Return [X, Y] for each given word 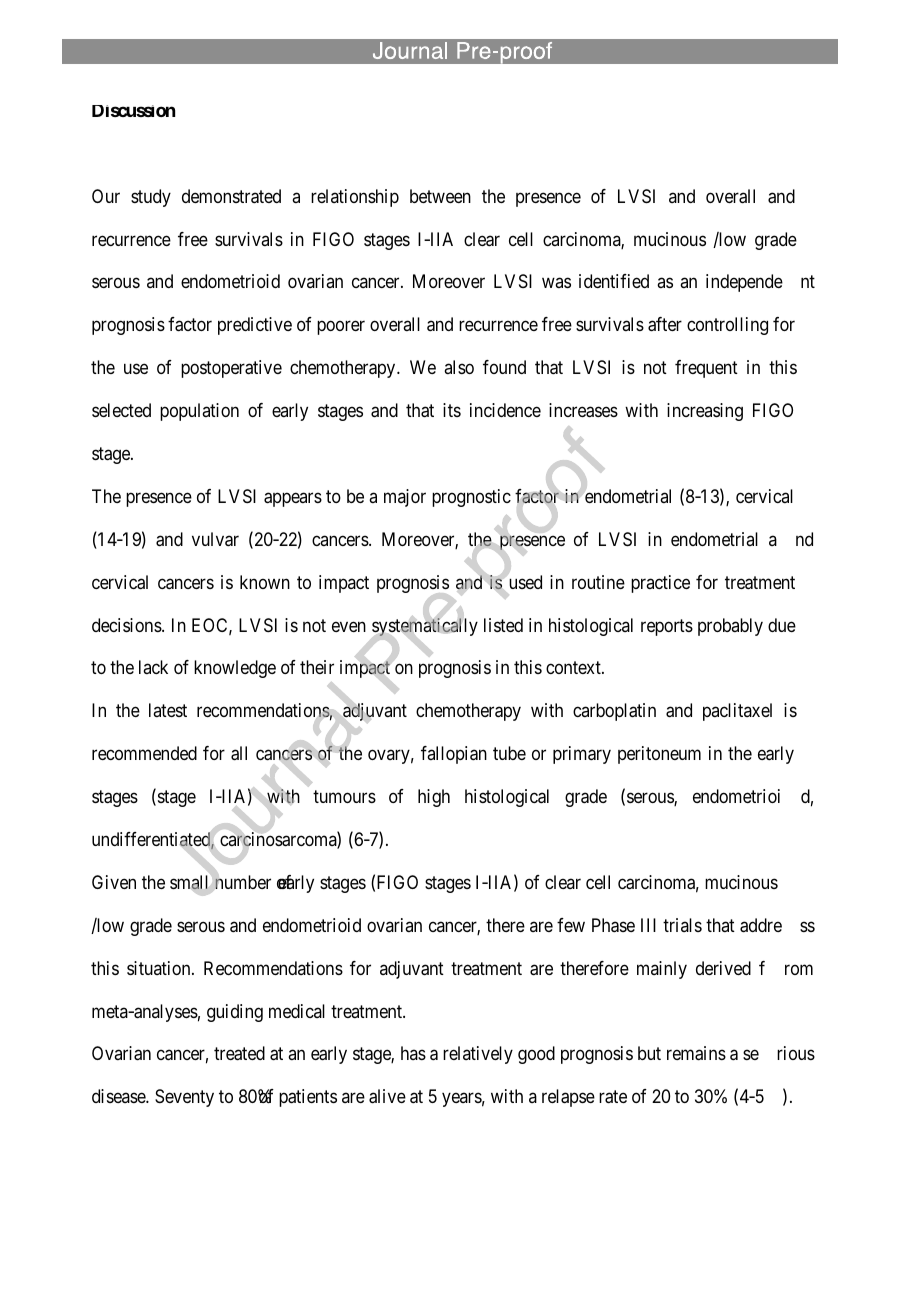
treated [239, 1053]
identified [614, 281]
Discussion [133, 111]
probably [730, 627]
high [434, 798]
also [459, 367]
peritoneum [659, 755]
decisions [127, 625]
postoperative [231, 369]
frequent [706, 369]
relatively [478, 1055]
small [189, 882]
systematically [425, 627]
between [440, 196]
